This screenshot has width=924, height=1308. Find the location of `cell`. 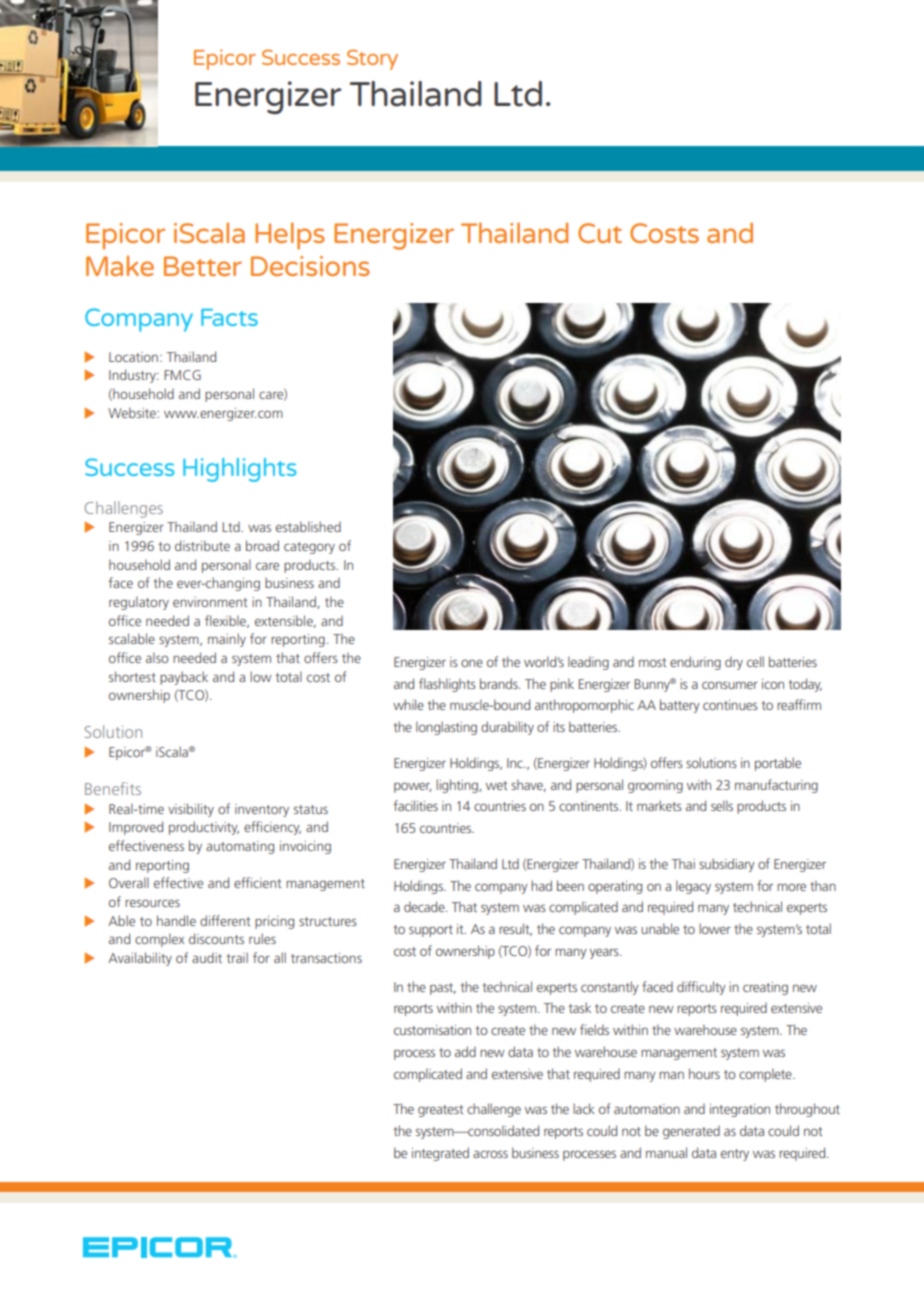

cell is located at coordinates (755, 661).
